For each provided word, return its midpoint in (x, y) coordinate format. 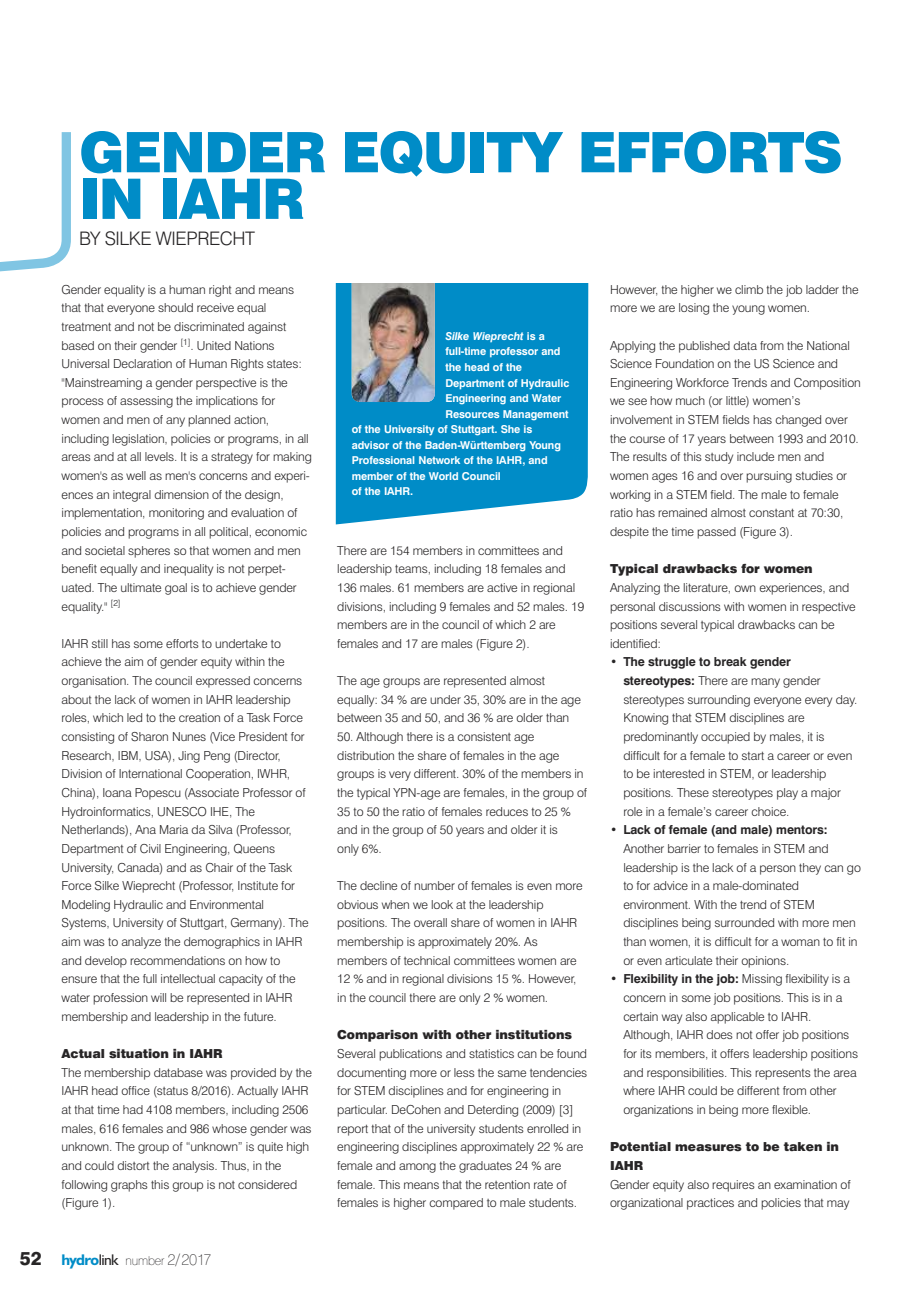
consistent (484, 736)
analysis (195, 1167)
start (753, 756)
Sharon (149, 737)
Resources (472, 414)
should (175, 307)
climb (749, 289)
